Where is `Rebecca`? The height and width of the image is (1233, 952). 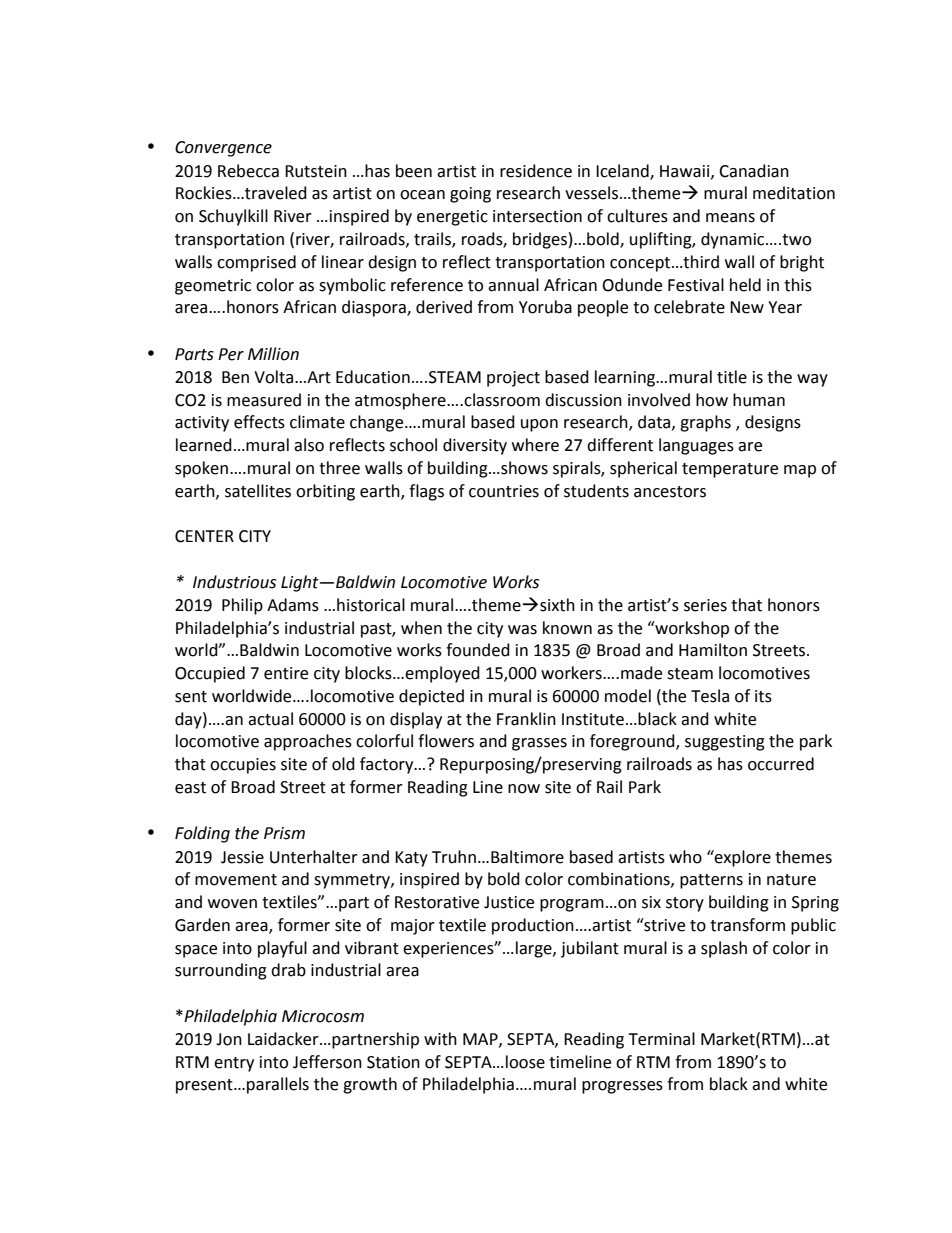
Rebecca is located at coordinates (248, 171).
